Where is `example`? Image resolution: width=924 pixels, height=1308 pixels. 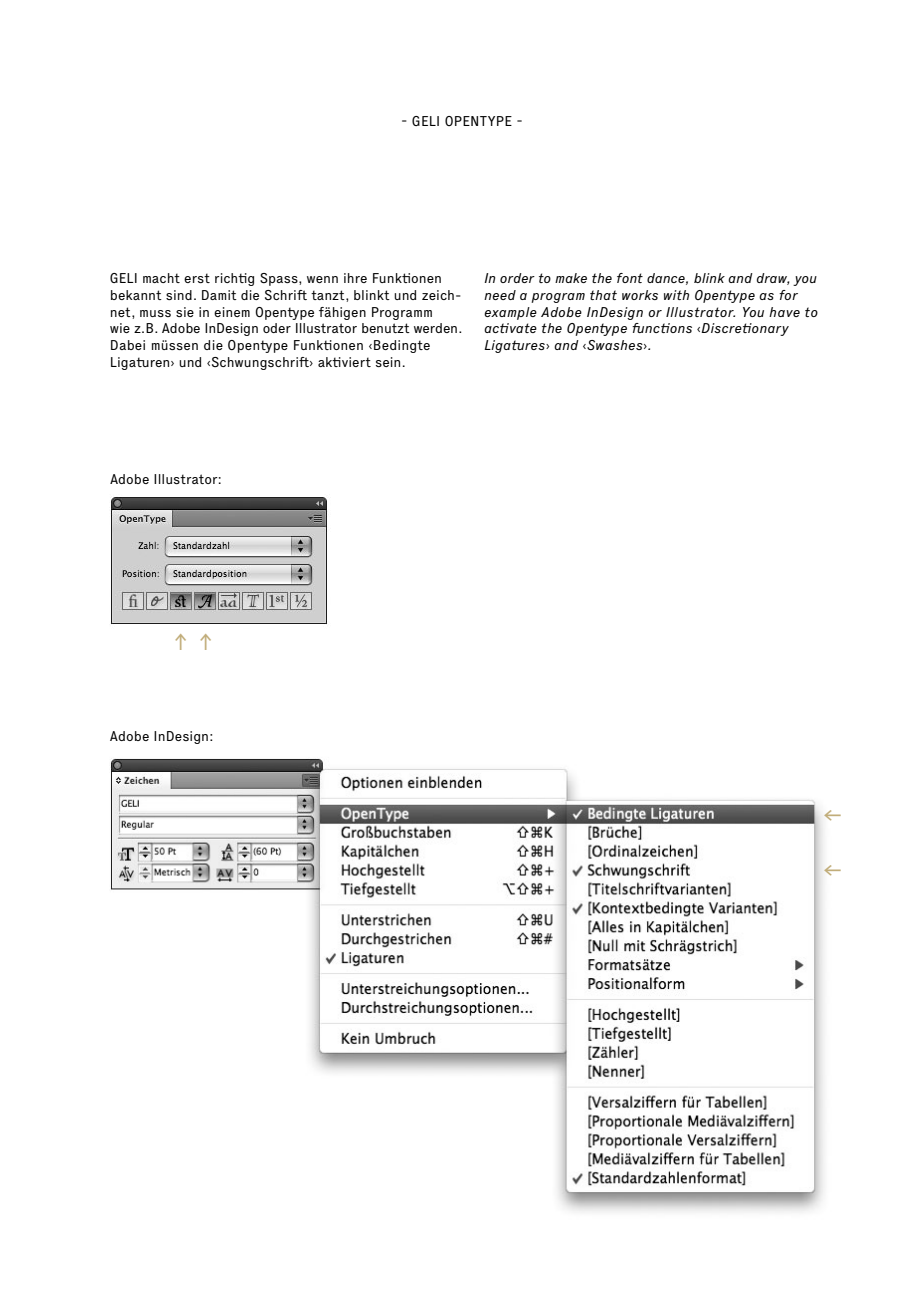
example is located at coordinates (510, 313).
